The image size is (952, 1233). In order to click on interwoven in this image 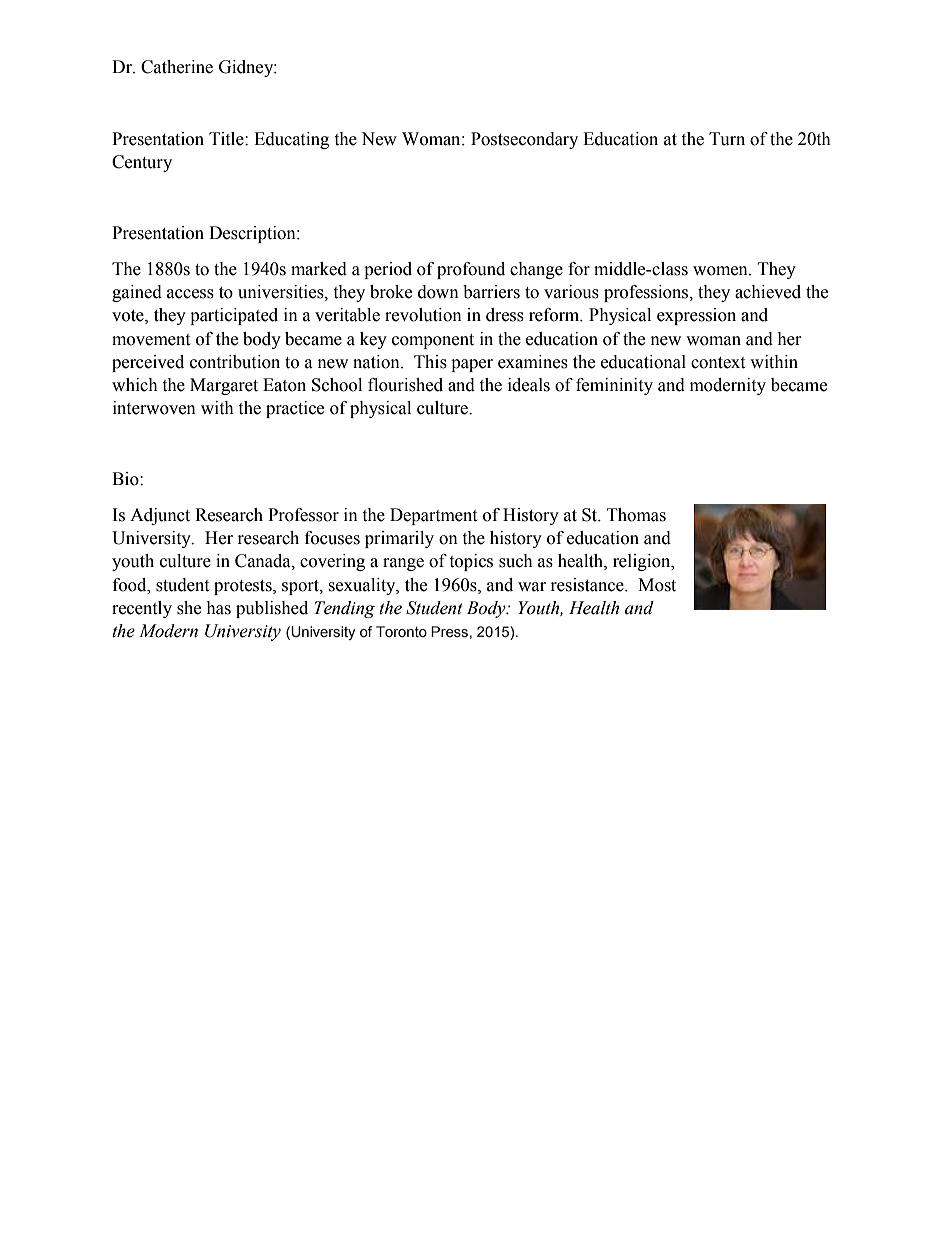, I will do `click(154, 408)`.
